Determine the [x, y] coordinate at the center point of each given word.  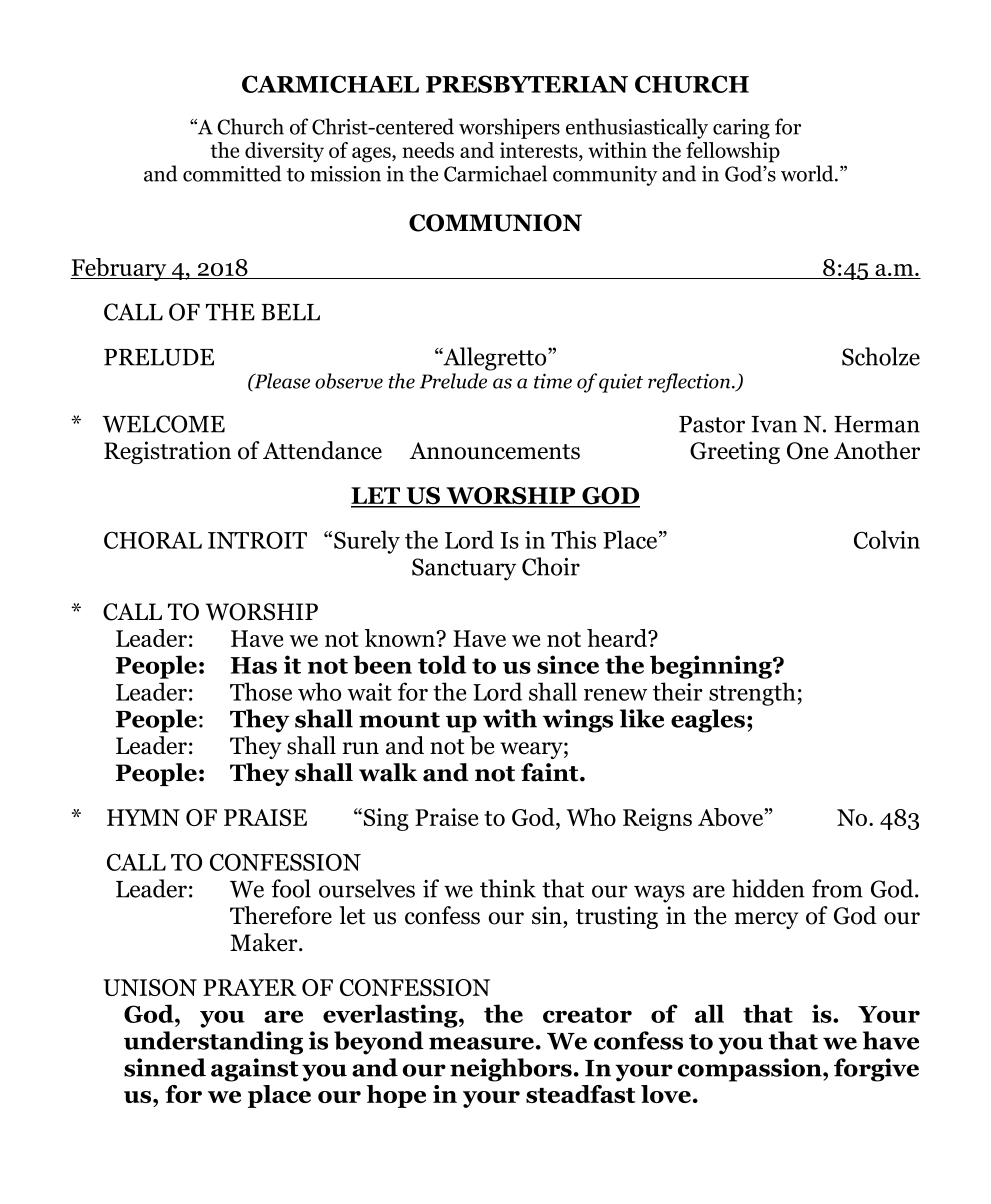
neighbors [511, 1070]
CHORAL [153, 540]
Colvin [887, 539]
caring [741, 129]
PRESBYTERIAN [527, 84]
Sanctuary [464, 569]
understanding [213, 1043]
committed [232, 173]
